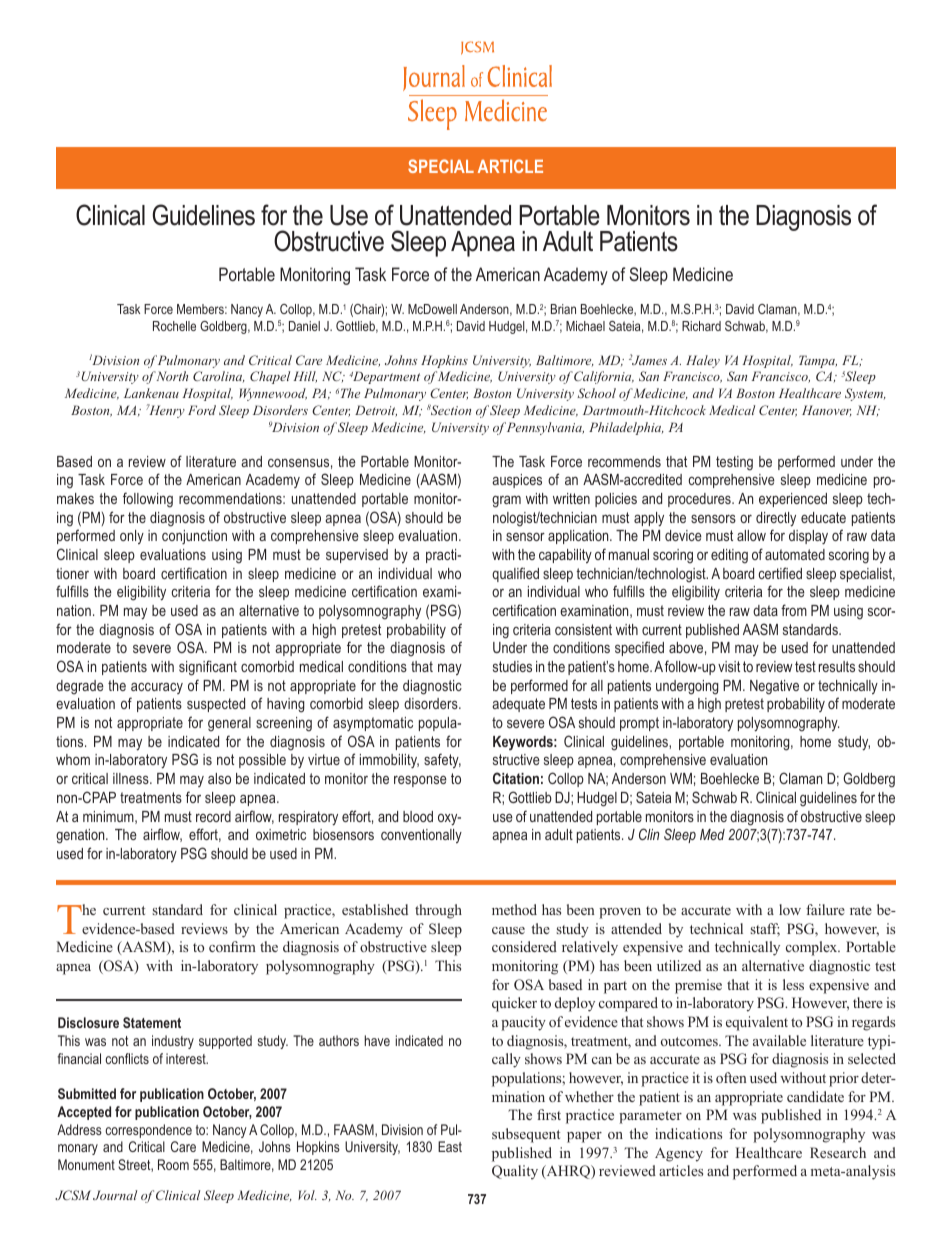 This image has width=952, height=1233. Describe the element at coordinates (818, 361) in the image. I see `Tampa` at that location.
